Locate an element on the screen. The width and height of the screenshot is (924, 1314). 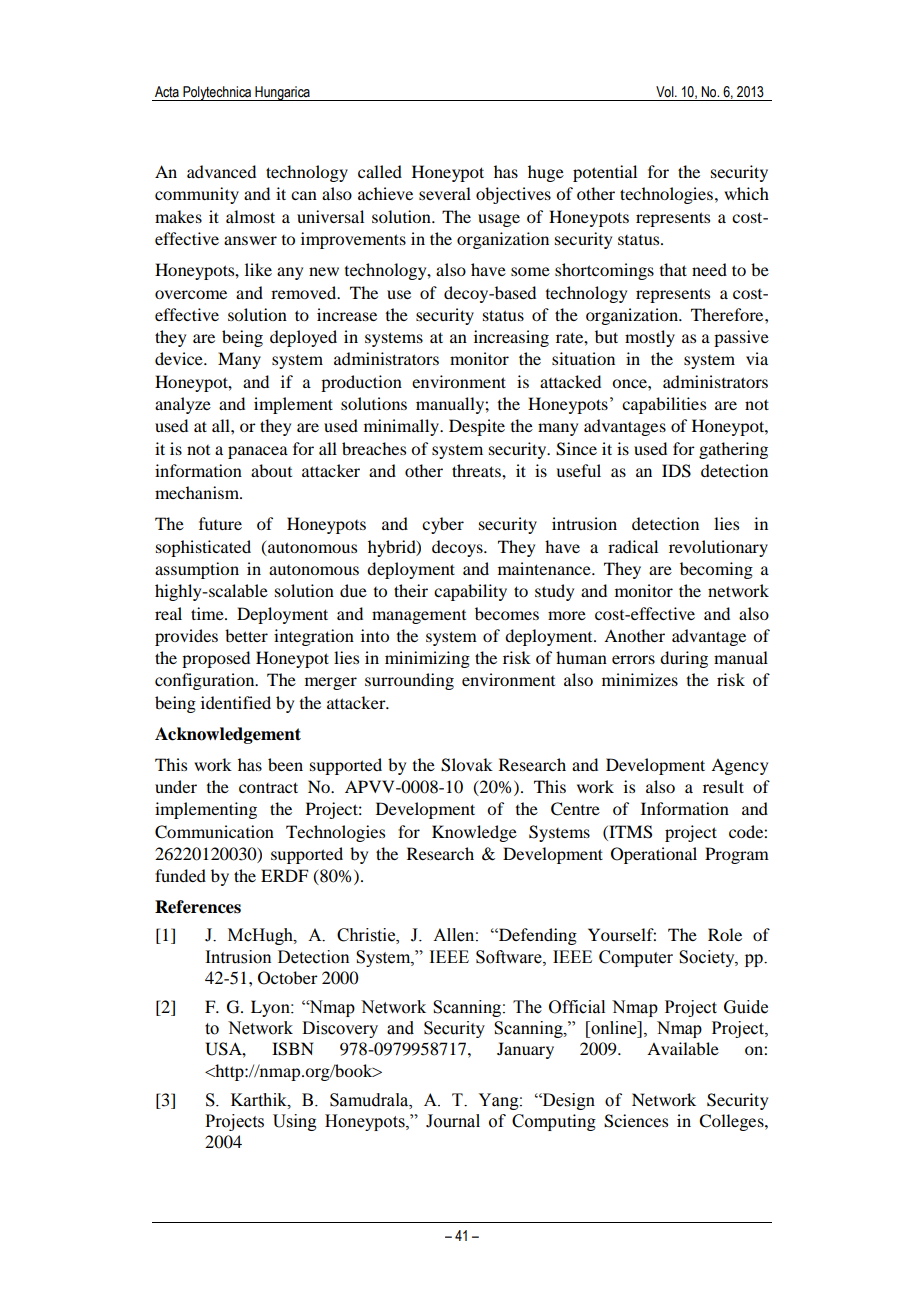
during is located at coordinates (684, 659).
